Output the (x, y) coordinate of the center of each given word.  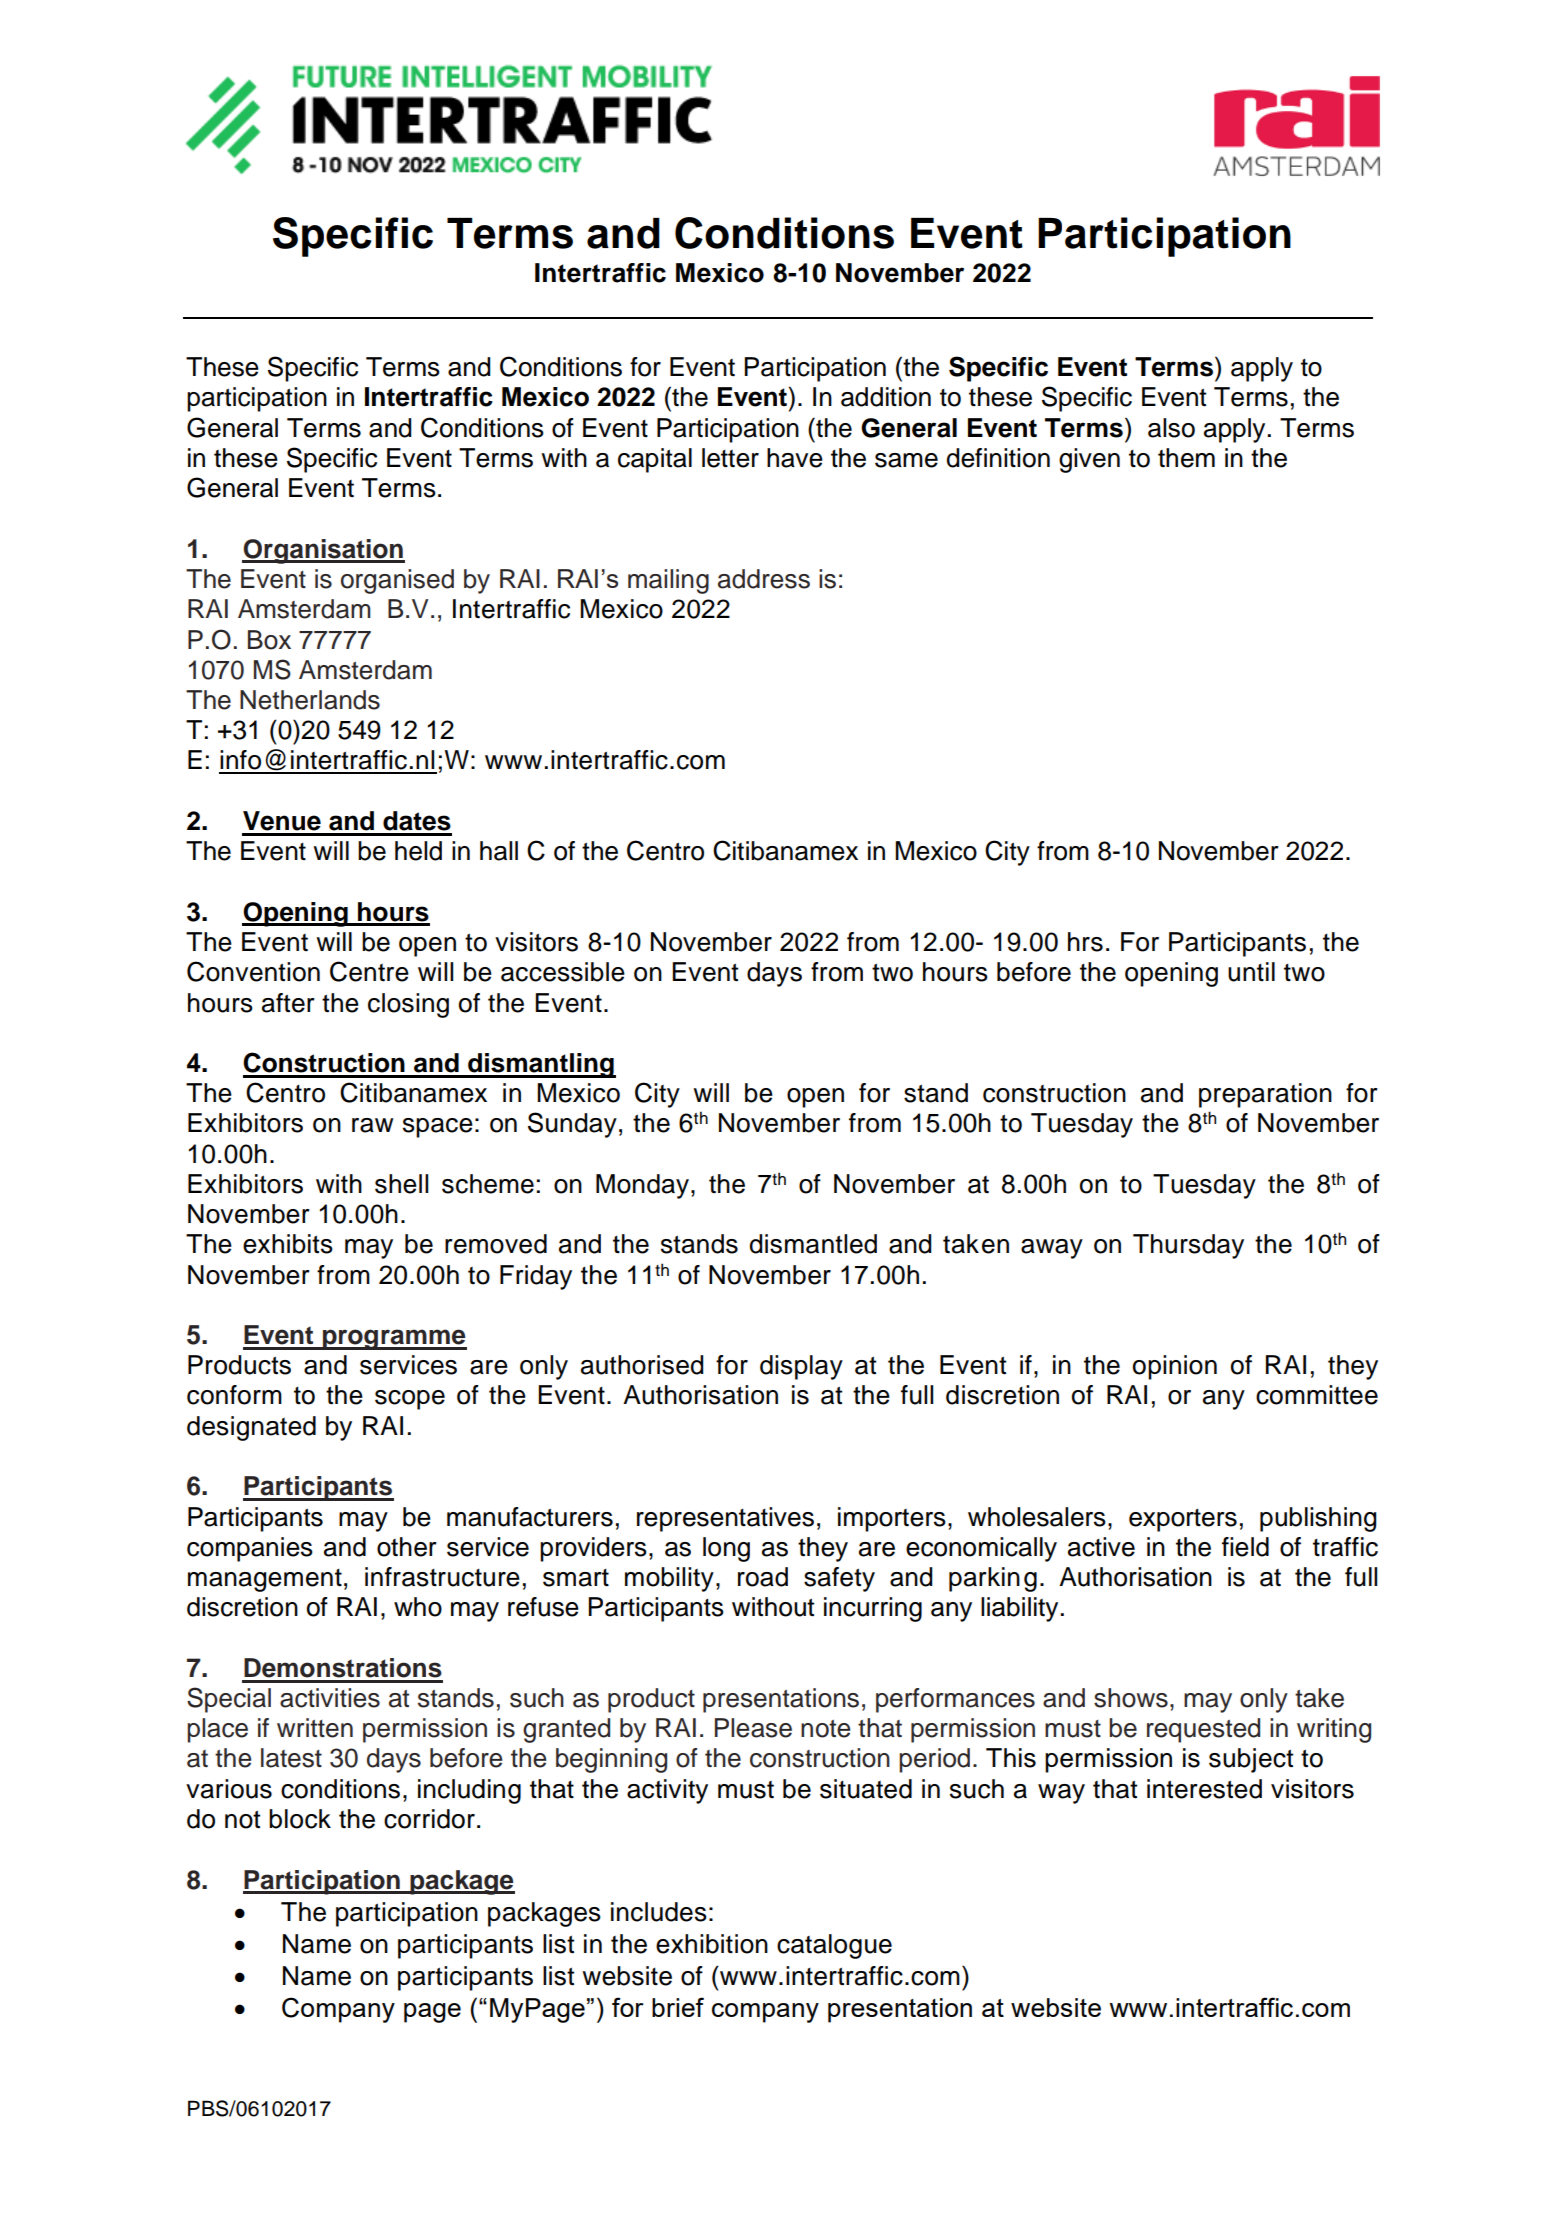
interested (1204, 1789)
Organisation (323, 551)
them (1186, 458)
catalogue (834, 1946)
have (795, 458)
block (300, 1819)
